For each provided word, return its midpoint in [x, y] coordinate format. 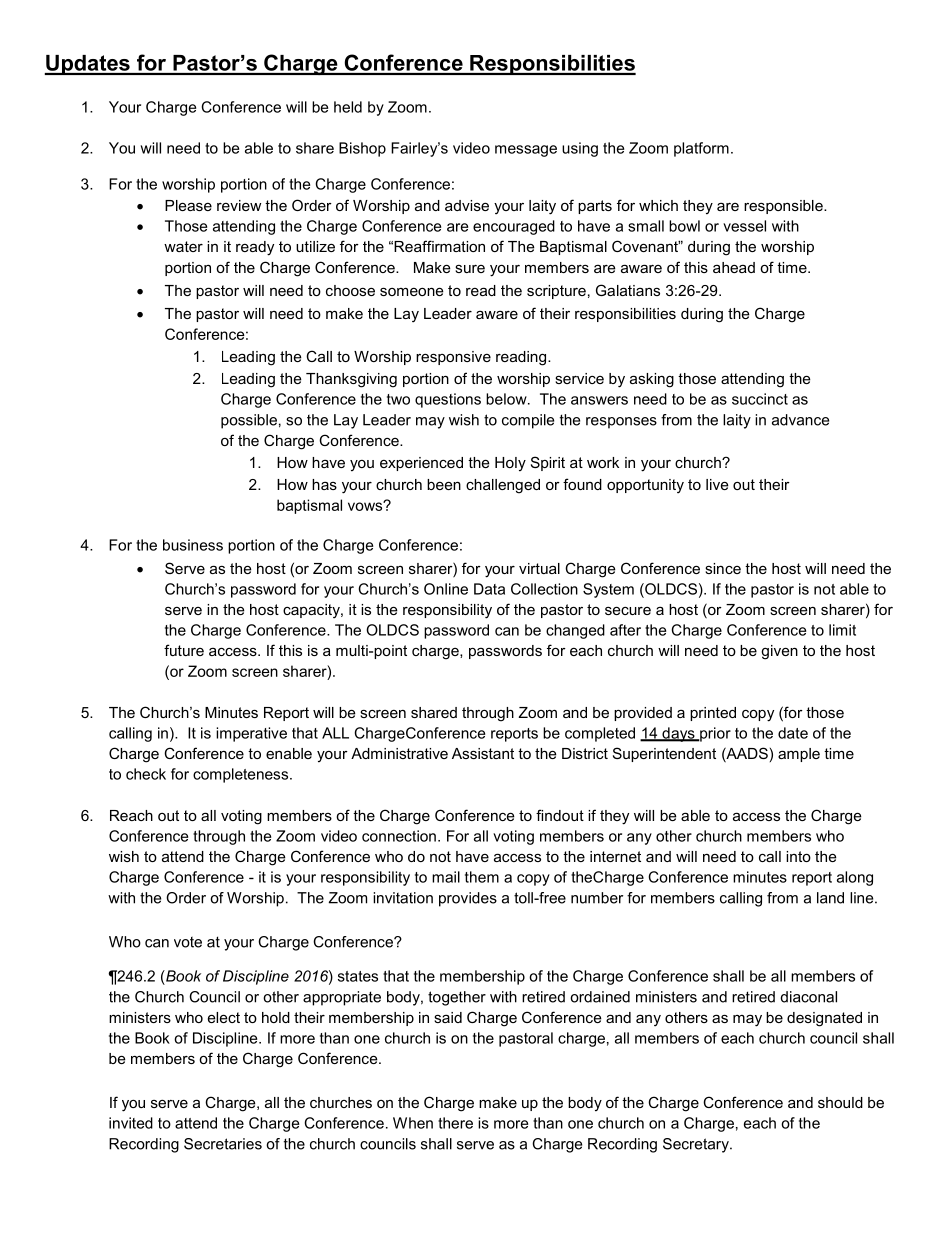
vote [188, 942]
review [239, 205]
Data [489, 589]
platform [701, 149]
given [779, 652]
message [526, 151]
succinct [760, 399]
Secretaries [223, 1144]
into [798, 856]
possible [249, 421]
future [184, 650]
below [507, 399]
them [482, 877]
